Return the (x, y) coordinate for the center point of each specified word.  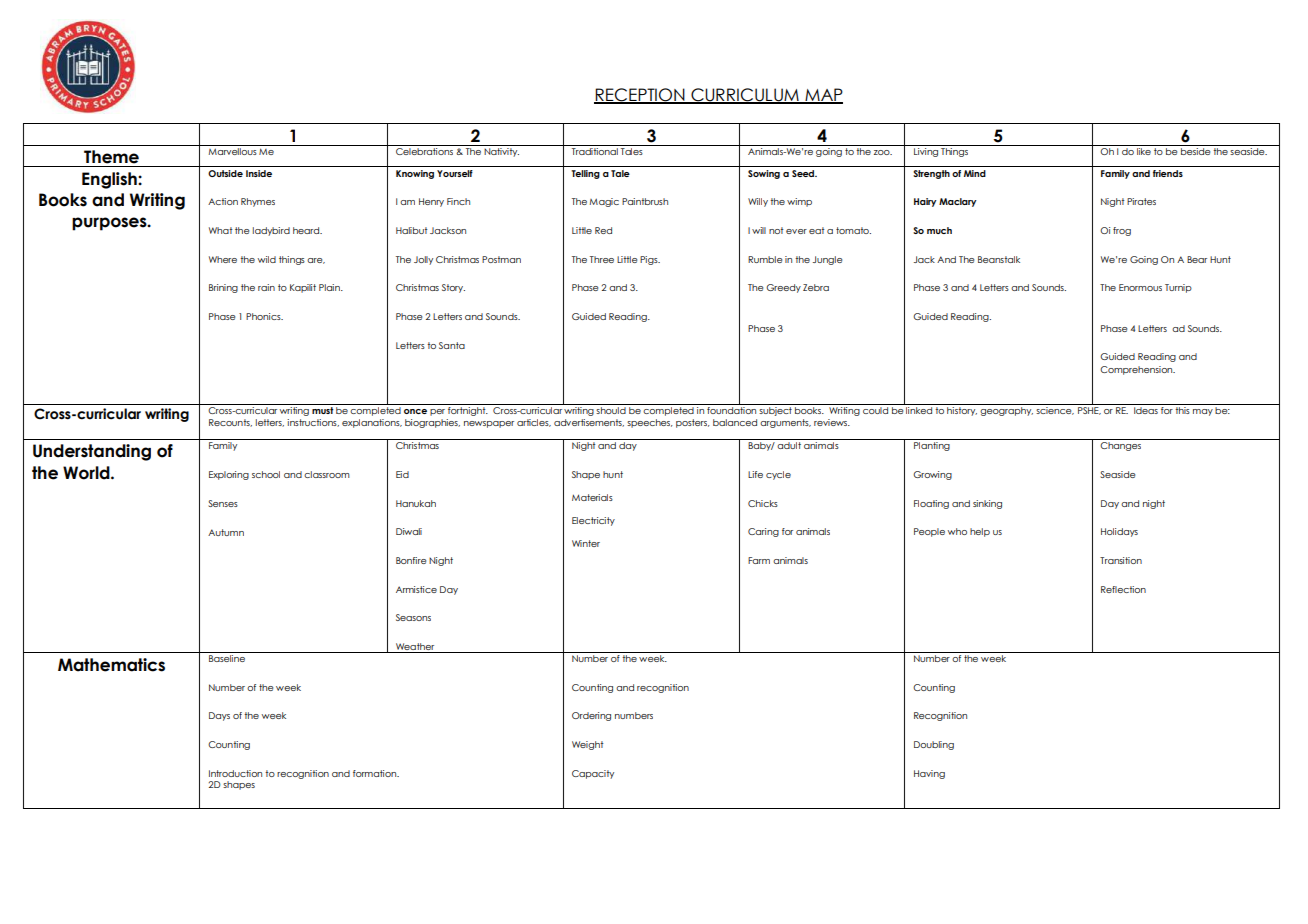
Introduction (235, 773)
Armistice (416, 589)
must (322, 410)
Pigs (650, 260)
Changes (1120, 446)
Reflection (1123, 589)
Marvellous (232, 151)
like (1144, 151)
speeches (650, 423)
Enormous (1140, 287)
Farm (759, 560)
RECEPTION (640, 96)
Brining (223, 288)
